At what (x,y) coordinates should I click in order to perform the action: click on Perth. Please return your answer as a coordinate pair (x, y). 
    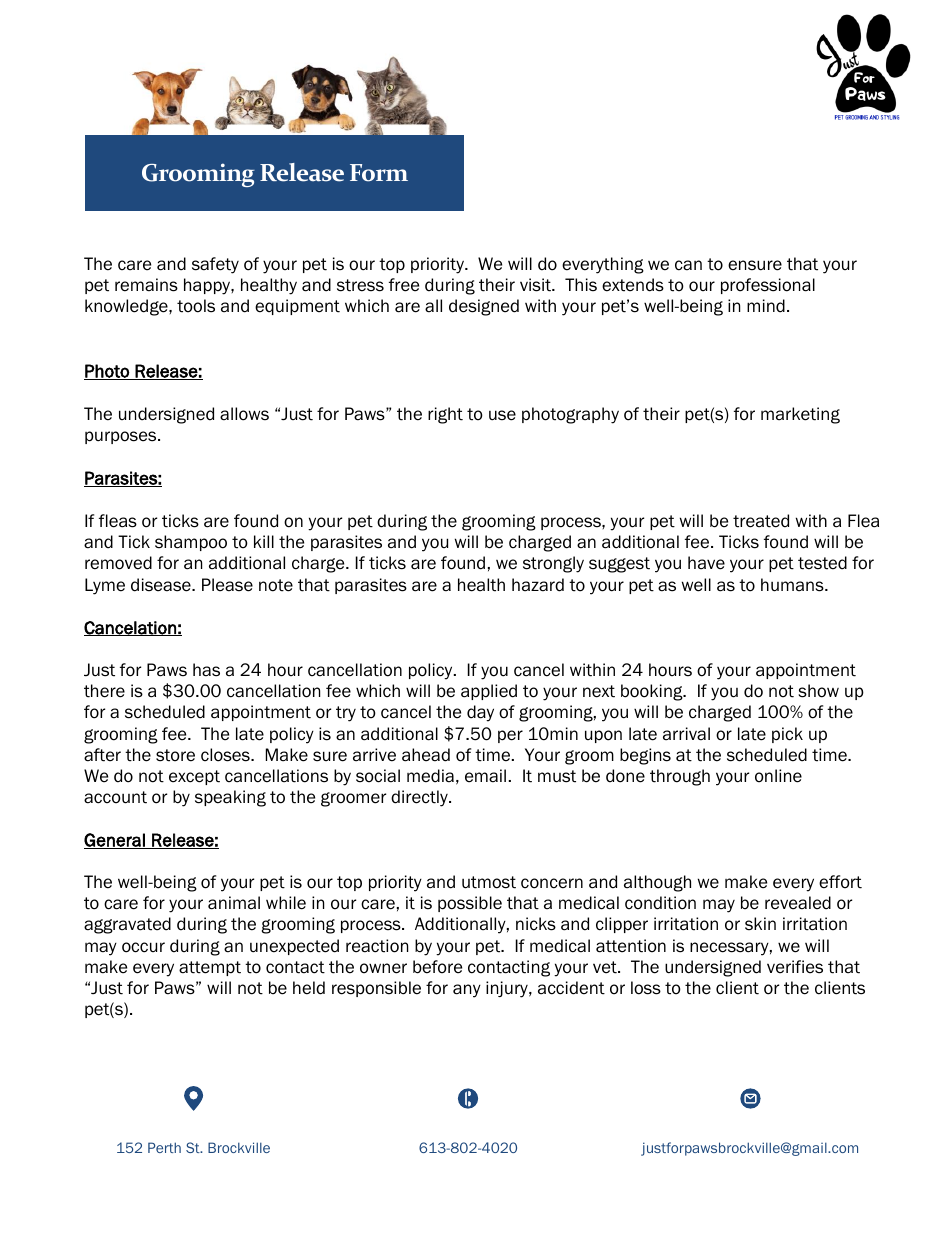
    Looking at the image, I should click on (164, 1147).
